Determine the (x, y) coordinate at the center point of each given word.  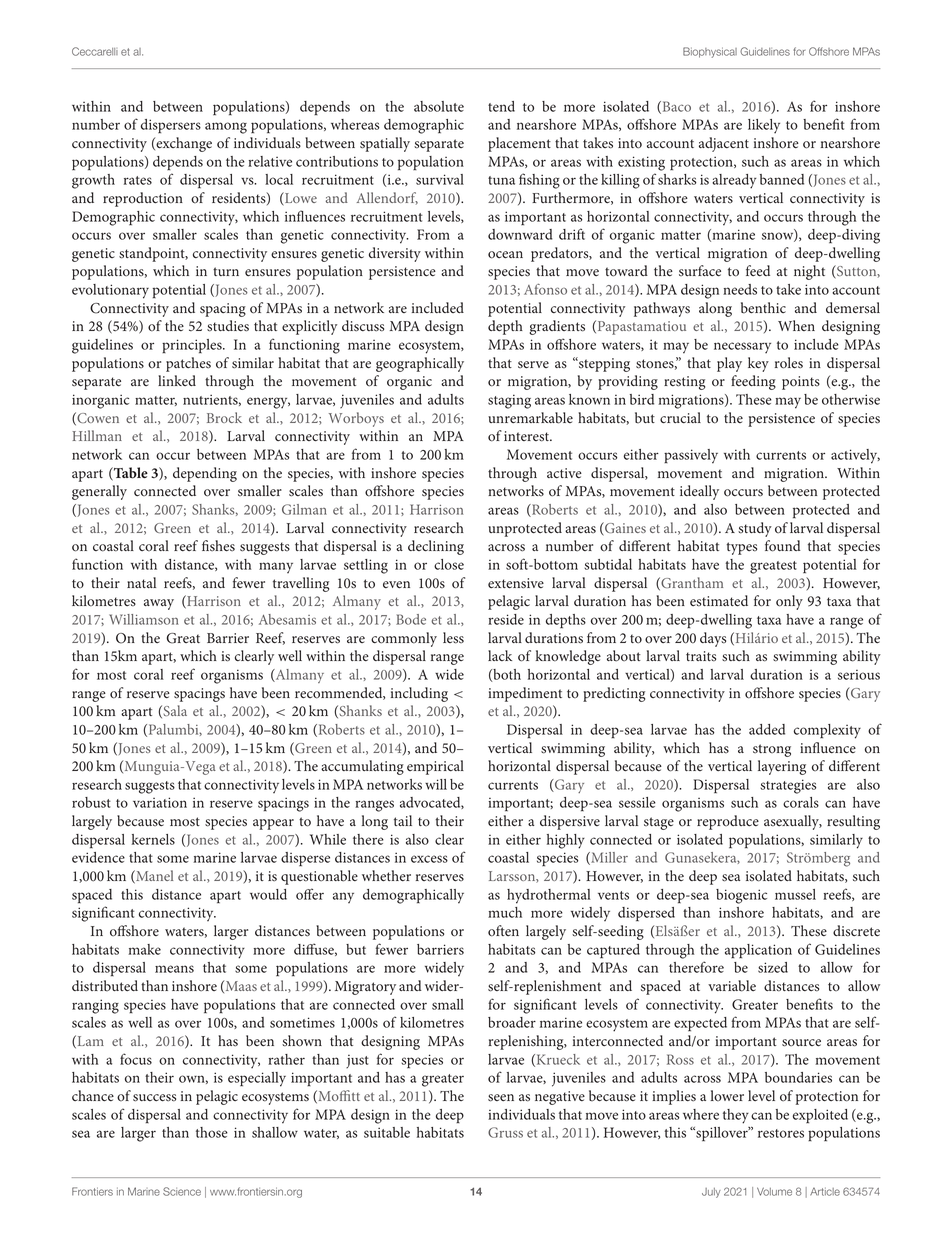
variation (160, 802)
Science (182, 1191)
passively (691, 456)
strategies (788, 786)
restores (781, 1133)
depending (205, 474)
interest (528, 436)
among (226, 128)
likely (764, 126)
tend (501, 106)
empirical (435, 767)
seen (501, 1098)
